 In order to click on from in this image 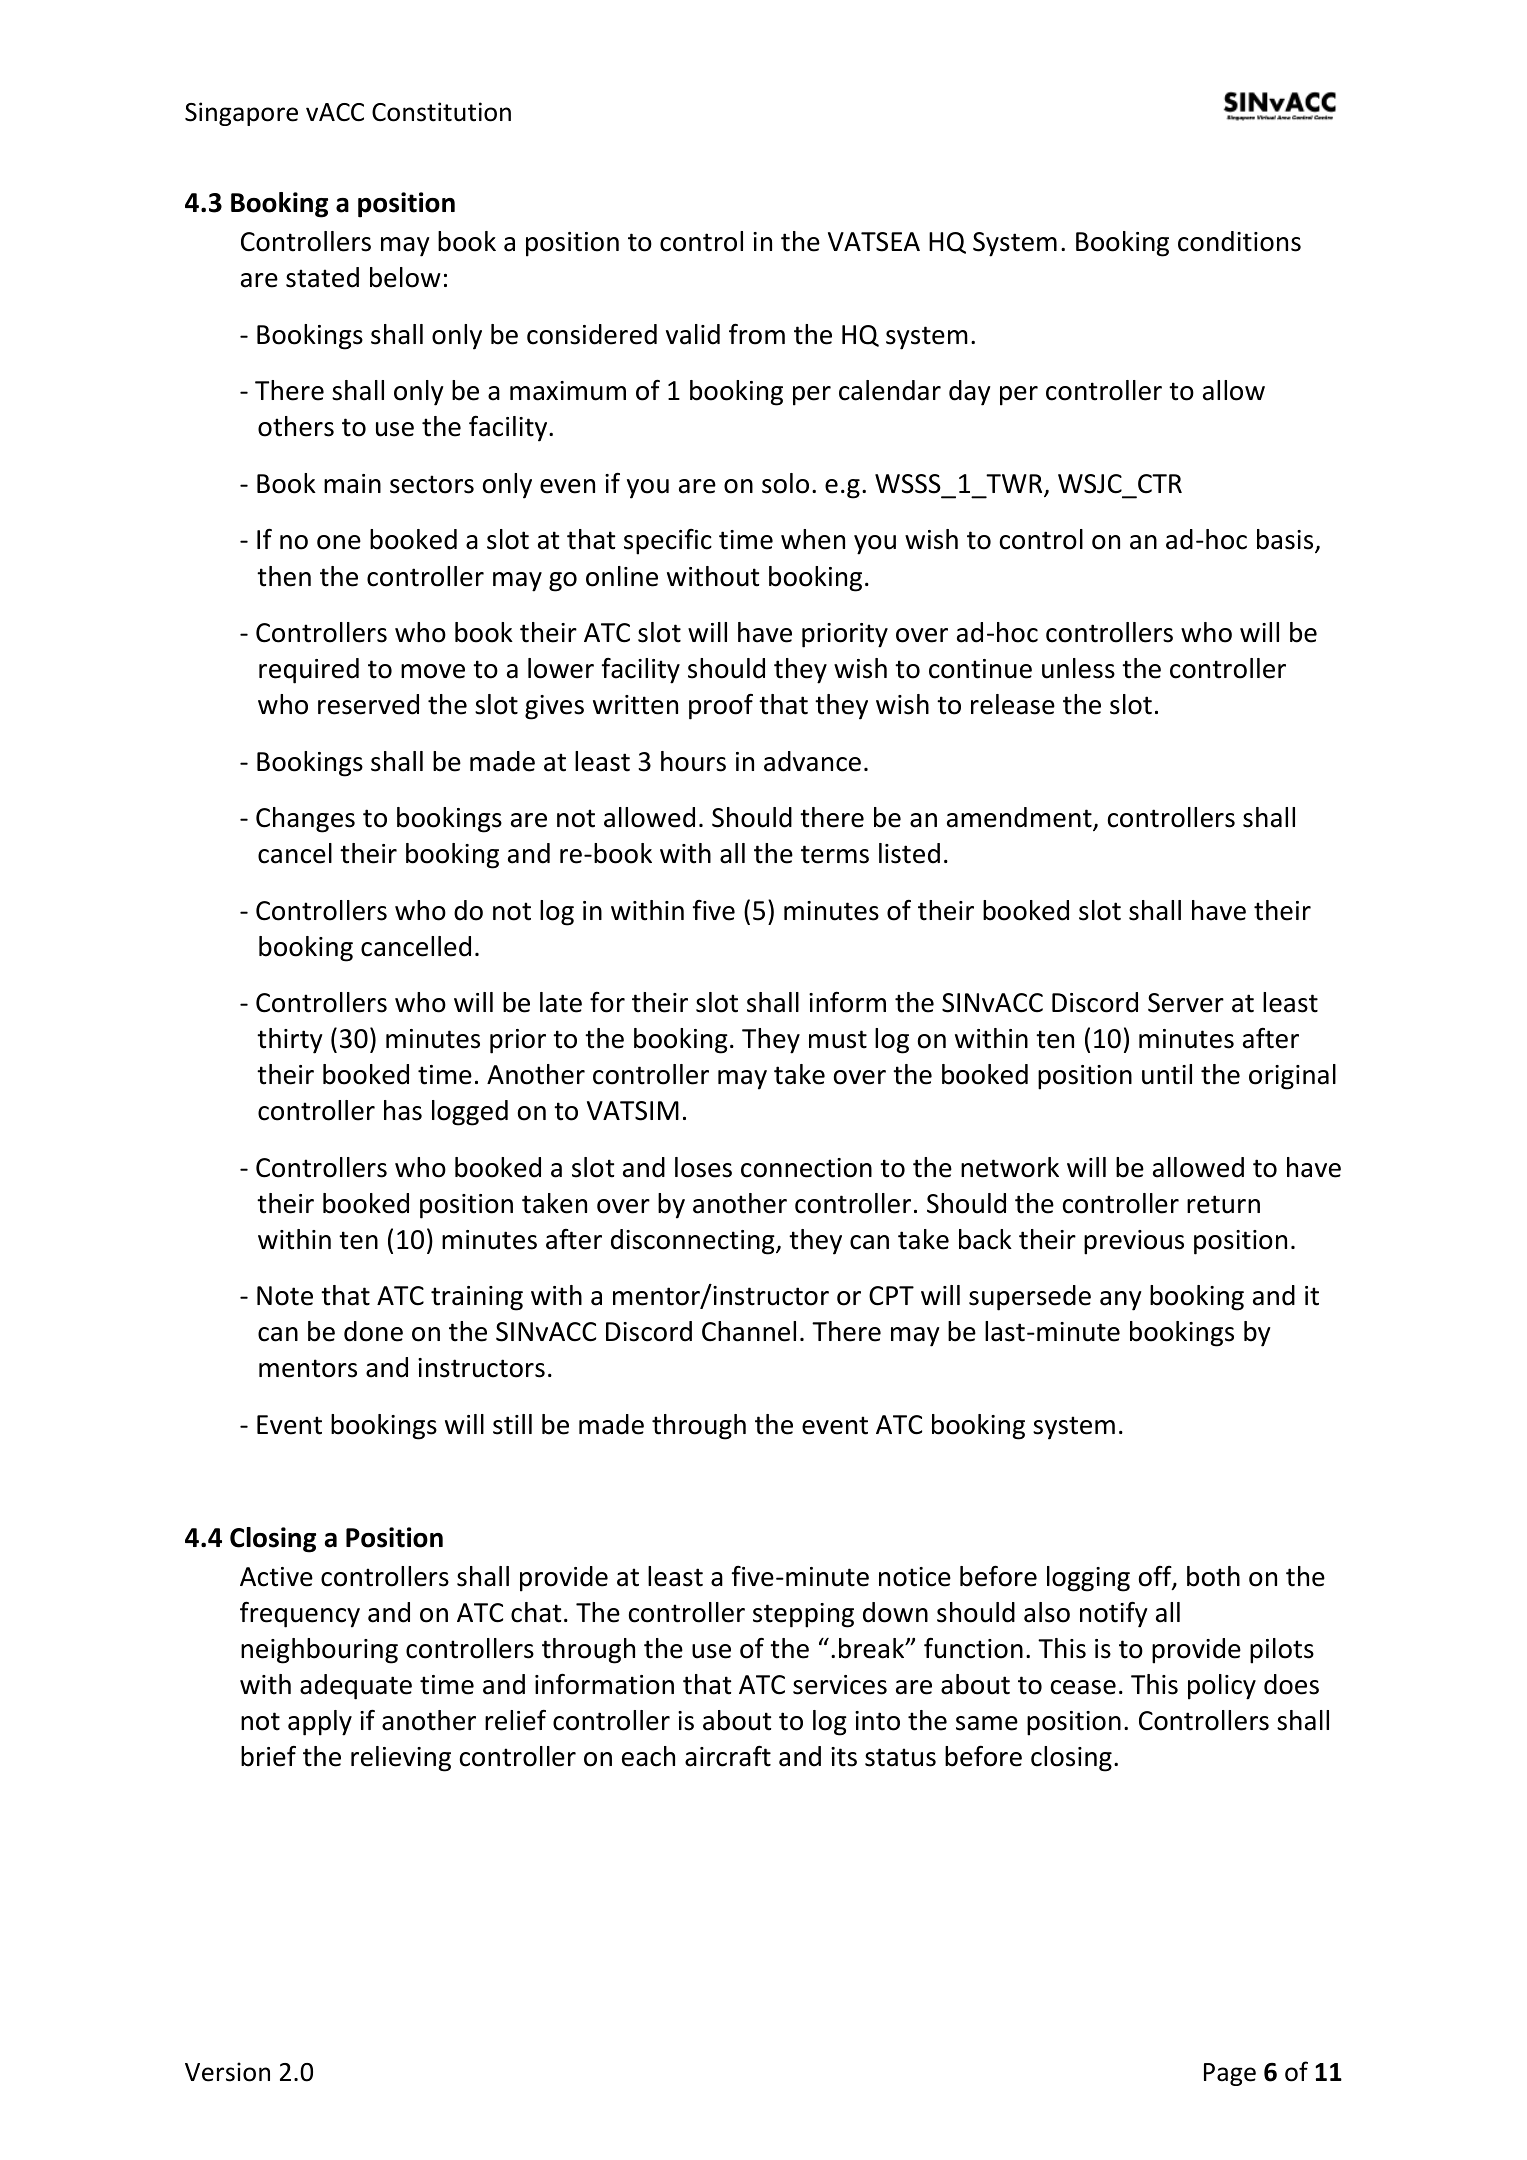, I will do `click(757, 334)`.
